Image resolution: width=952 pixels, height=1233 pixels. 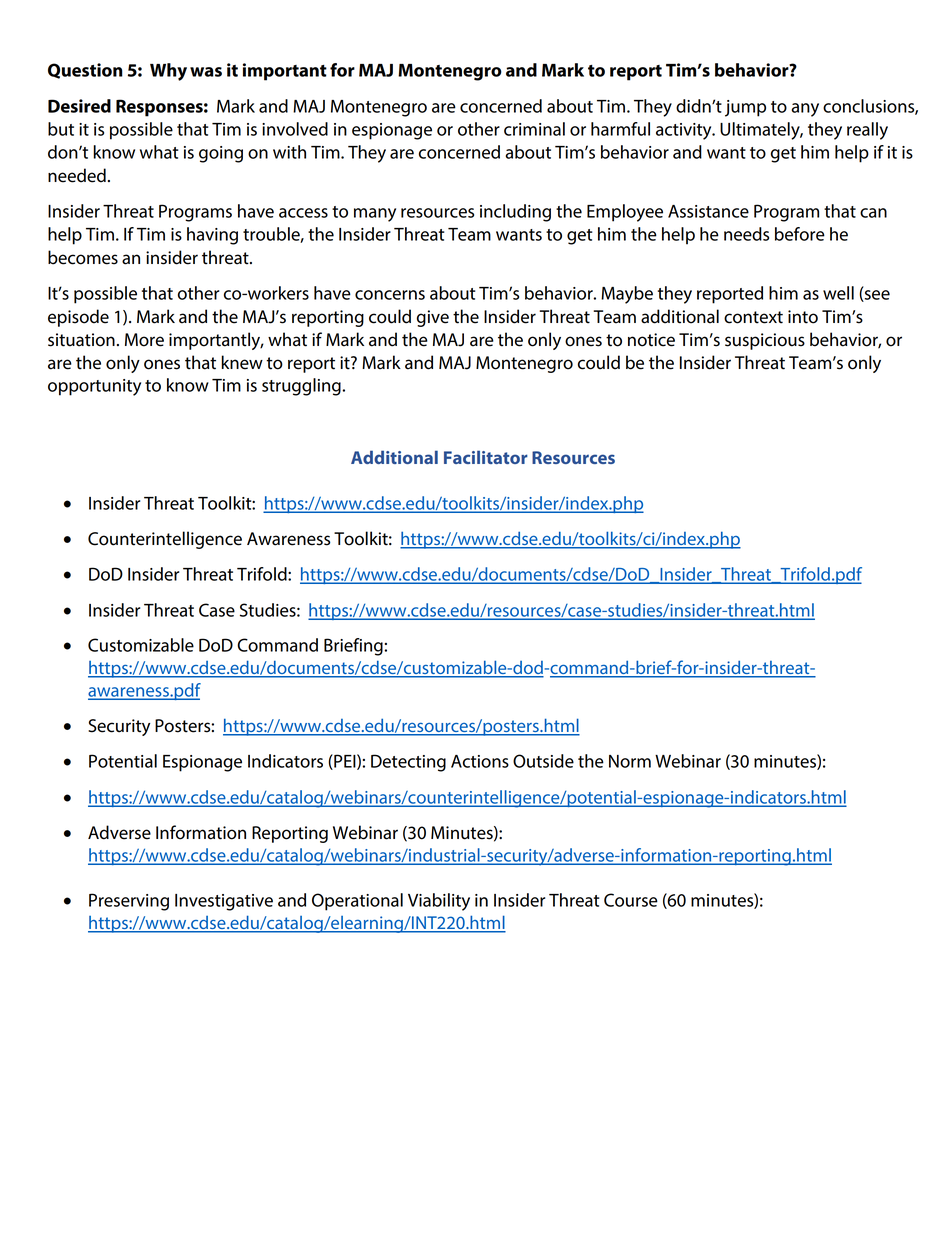 I want to click on Norm, so click(x=630, y=761).
